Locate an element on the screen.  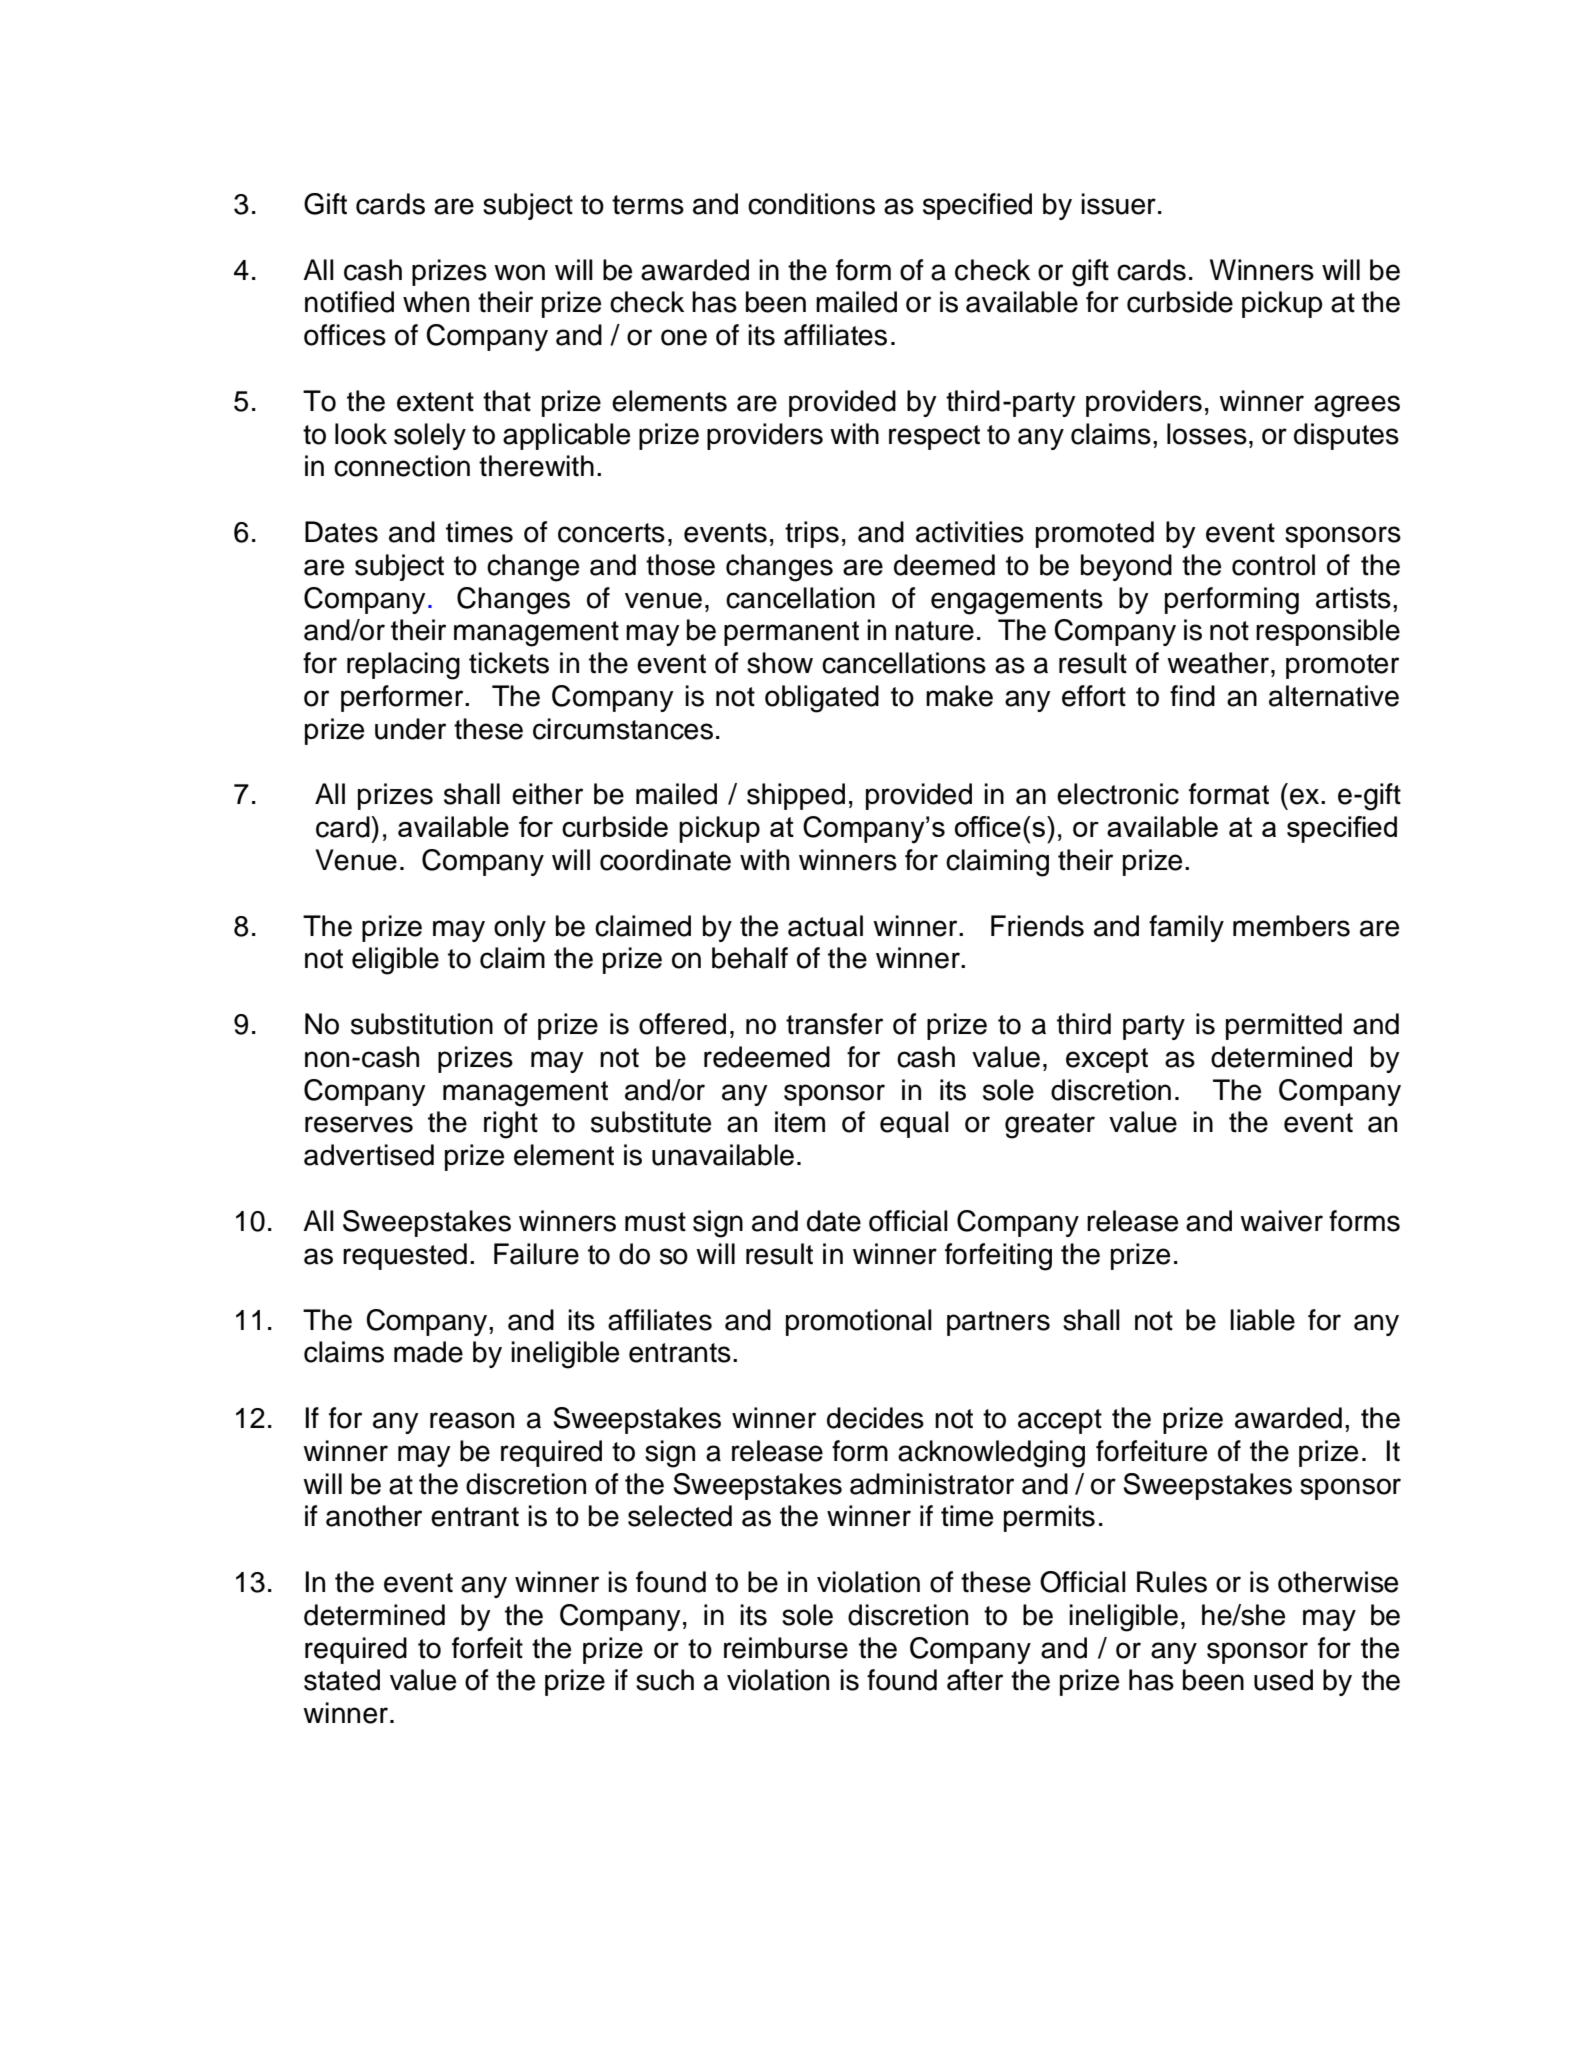
reimburse is located at coordinates (786, 1648).
